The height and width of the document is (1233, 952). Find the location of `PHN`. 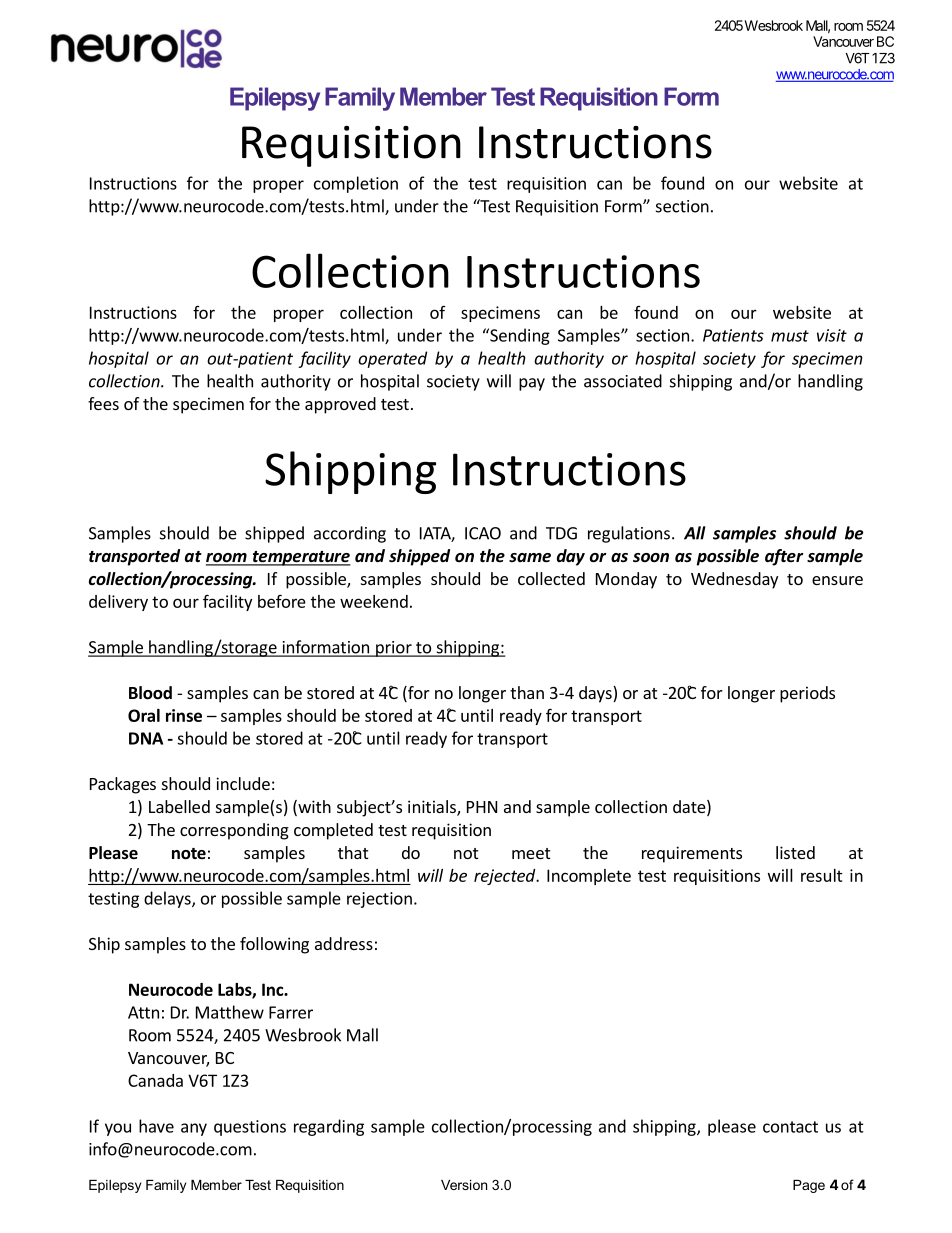

PHN is located at coordinates (482, 807).
